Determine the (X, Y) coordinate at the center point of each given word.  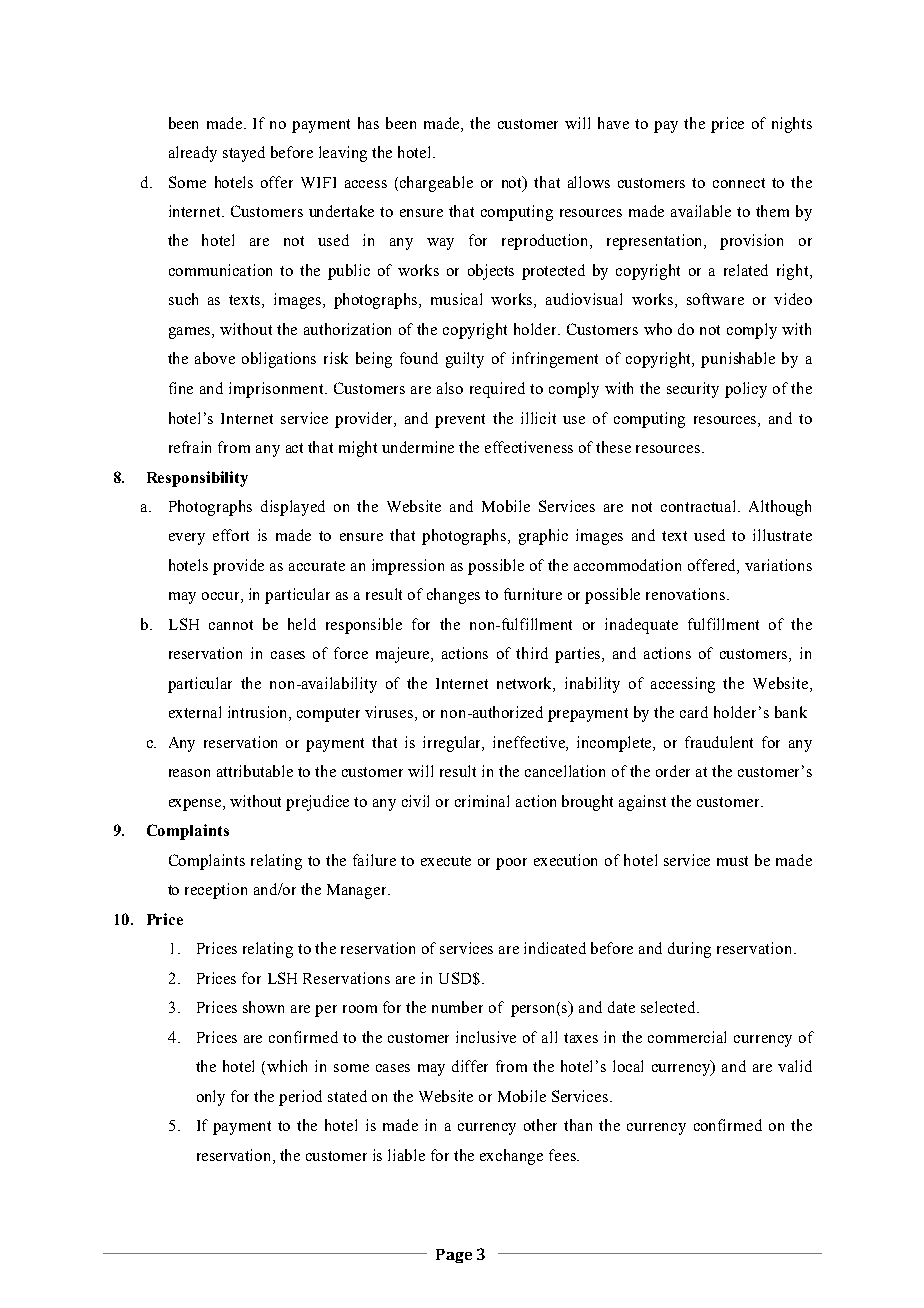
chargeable (436, 184)
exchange (511, 1157)
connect (739, 183)
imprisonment (278, 390)
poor (511, 864)
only (211, 1098)
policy (746, 390)
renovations (687, 594)
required (497, 390)
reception (216, 891)
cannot (231, 625)
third (532, 653)
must (732, 861)
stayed (244, 154)
